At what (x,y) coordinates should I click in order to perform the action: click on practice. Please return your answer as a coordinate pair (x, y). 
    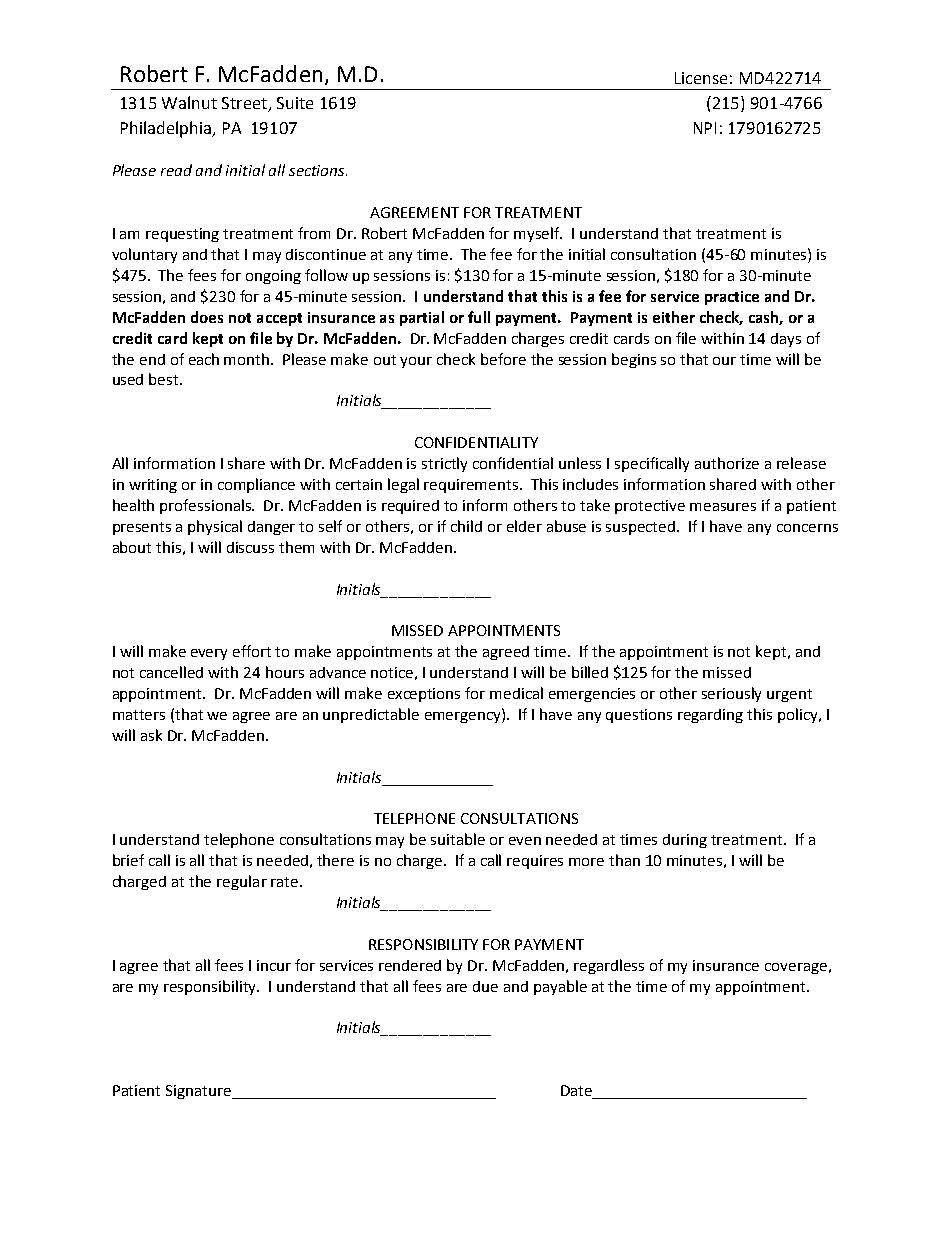
    Looking at the image, I should click on (732, 298).
